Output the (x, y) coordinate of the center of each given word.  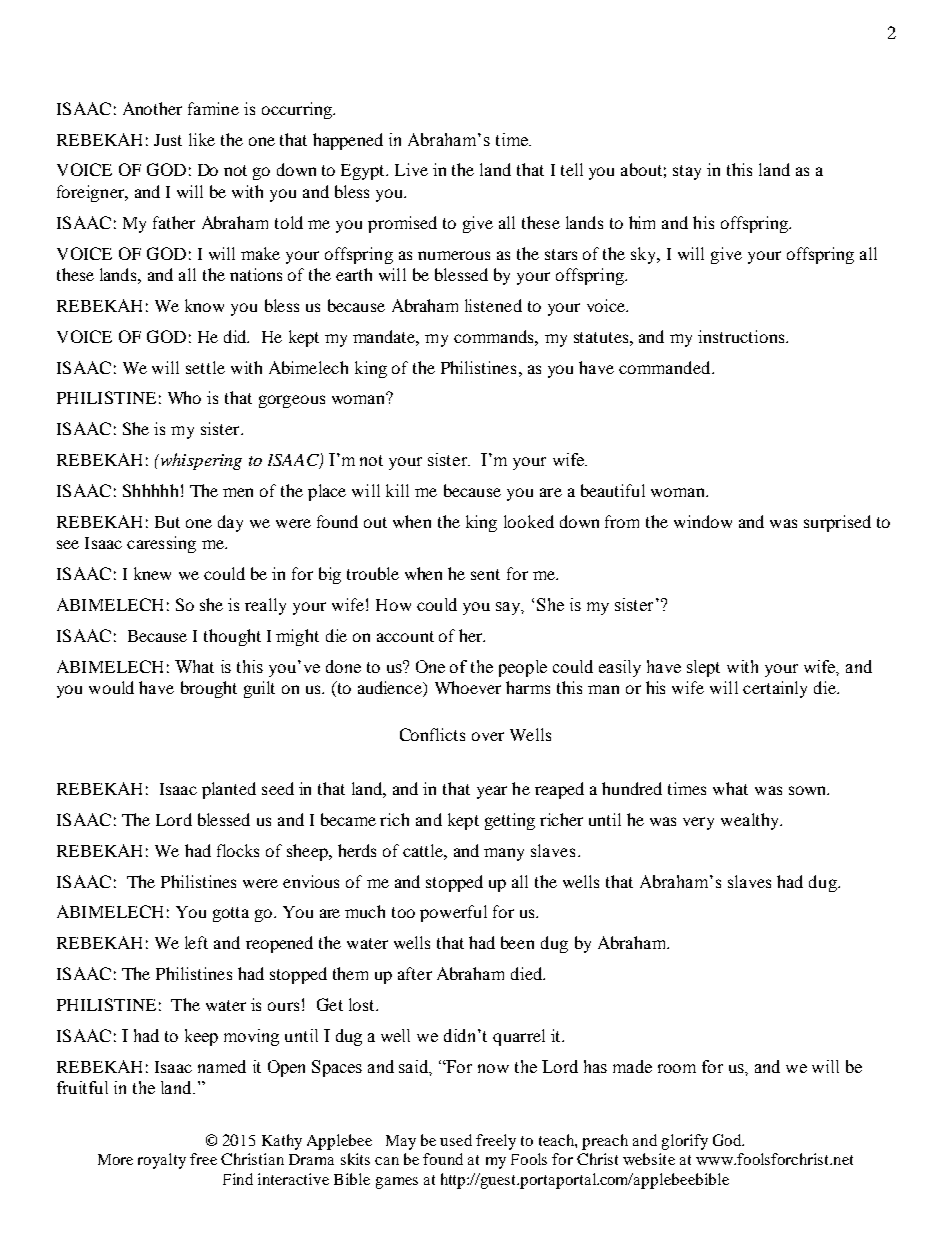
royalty (162, 1161)
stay (687, 172)
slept (703, 668)
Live (411, 169)
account (405, 636)
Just (168, 140)
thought (232, 637)
